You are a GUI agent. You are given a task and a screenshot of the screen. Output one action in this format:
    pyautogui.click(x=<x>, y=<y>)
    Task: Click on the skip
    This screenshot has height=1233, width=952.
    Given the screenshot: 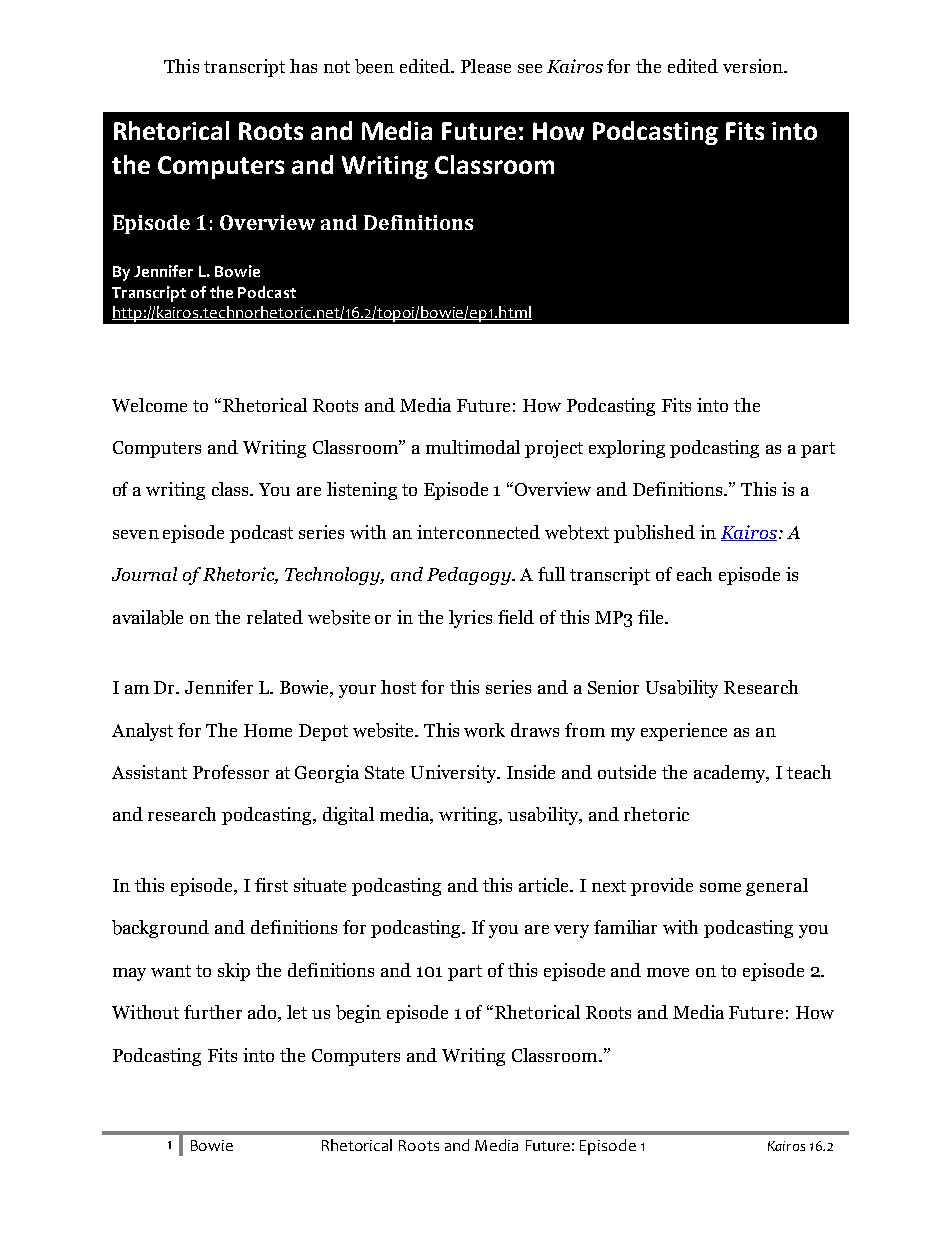 What is the action you would take?
    pyautogui.click(x=234, y=972)
